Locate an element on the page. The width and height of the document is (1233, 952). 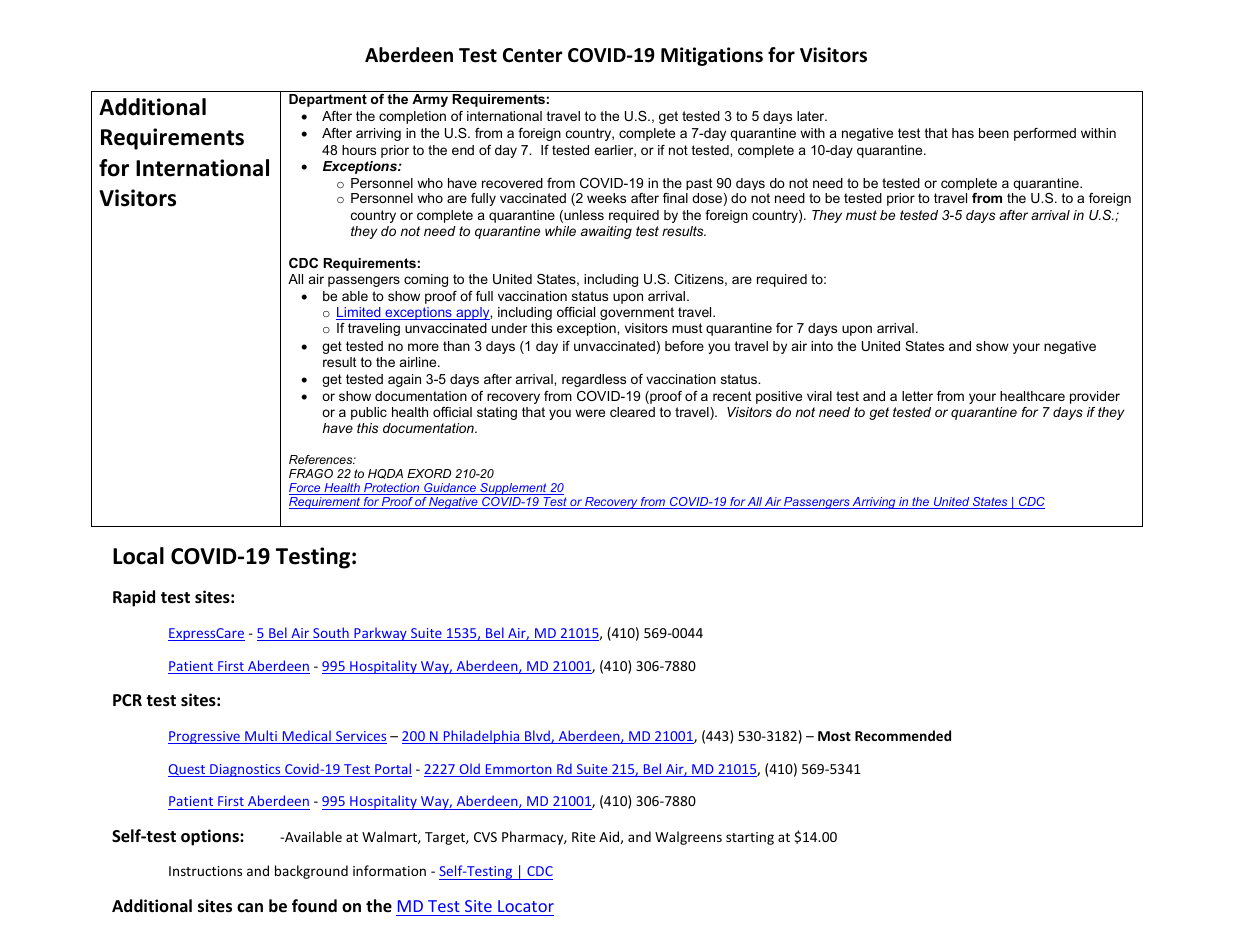
been is located at coordinates (994, 133).
